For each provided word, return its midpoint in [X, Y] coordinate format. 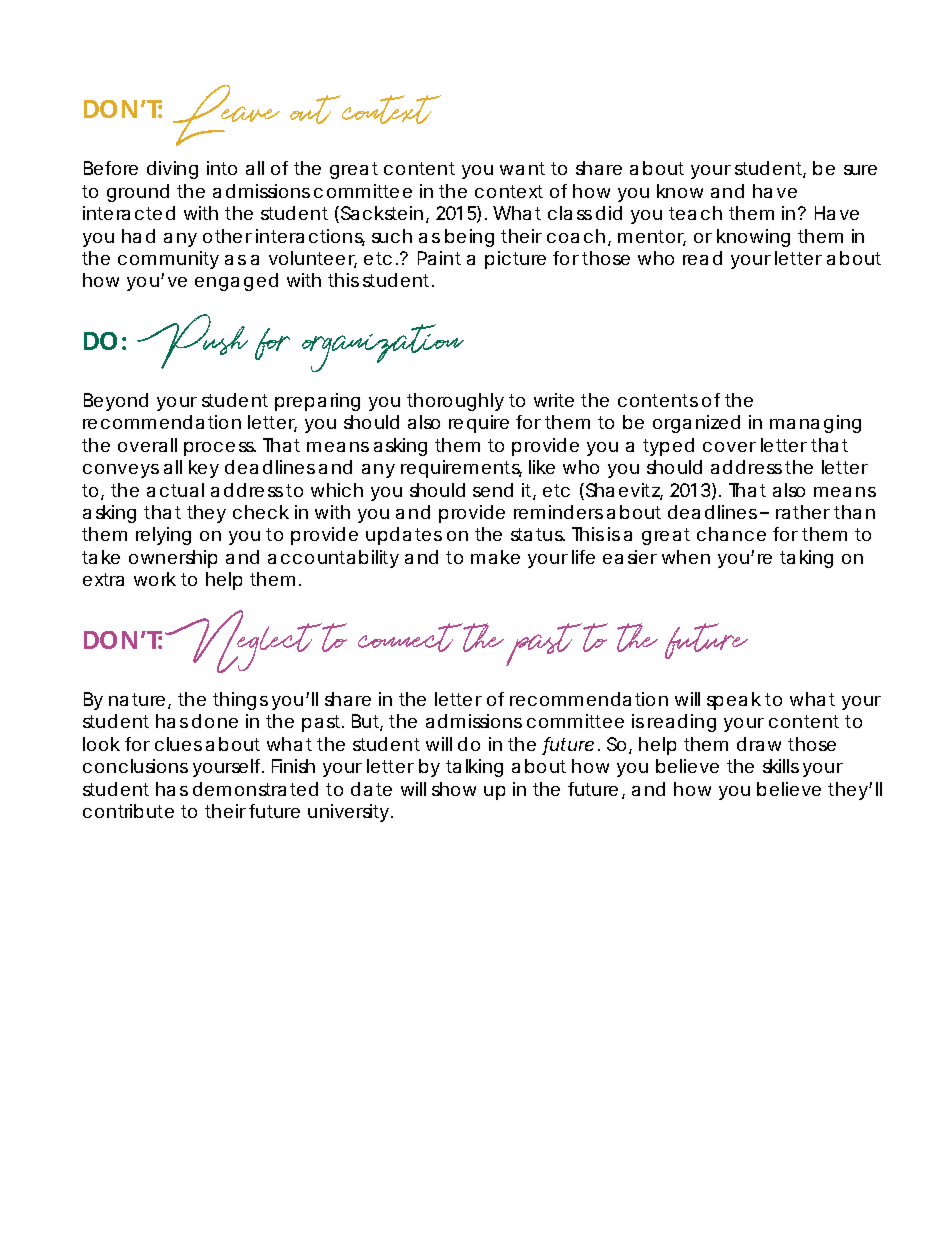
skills [781, 766]
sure [860, 170]
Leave [226, 115]
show [454, 789]
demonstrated [255, 789]
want [522, 168]
